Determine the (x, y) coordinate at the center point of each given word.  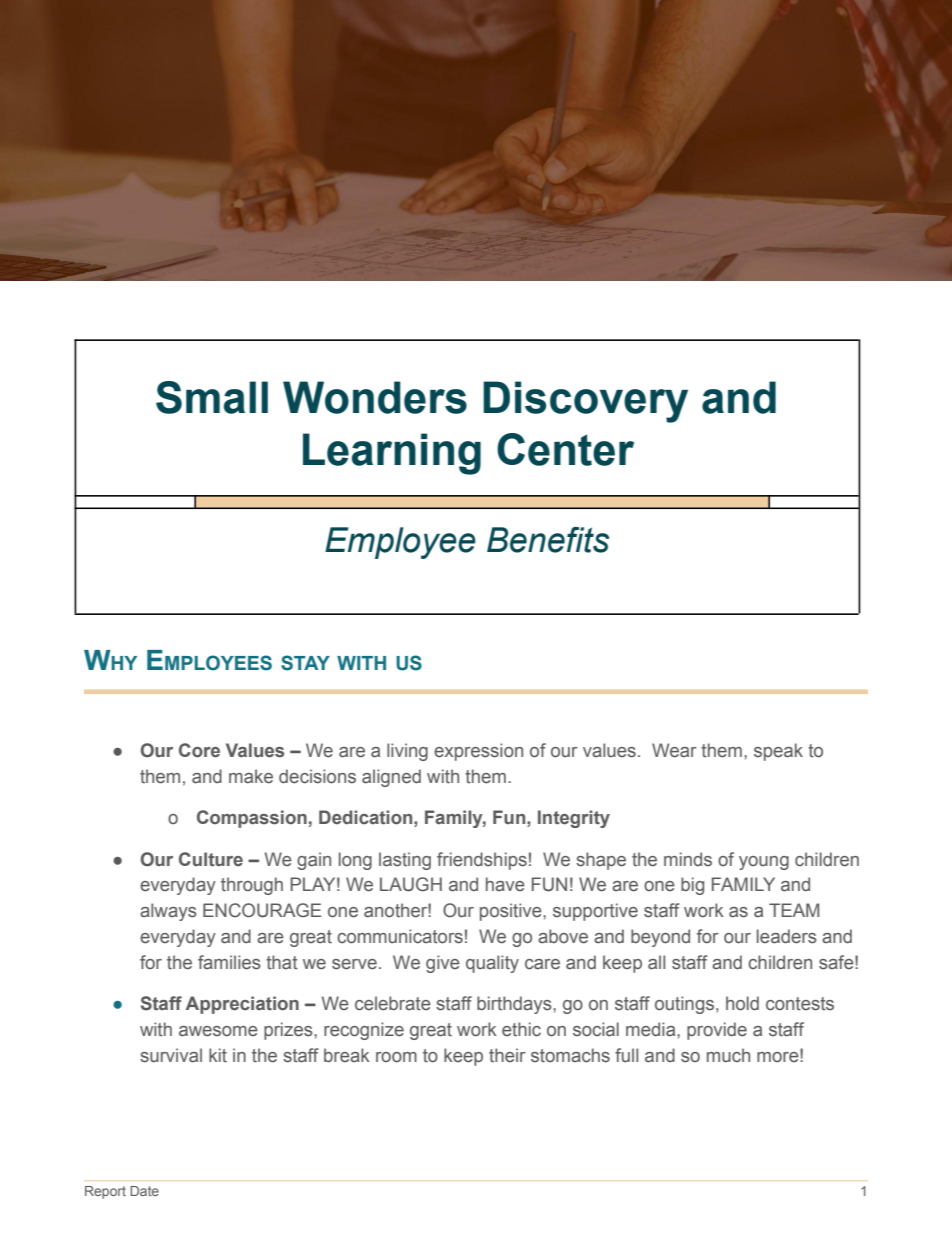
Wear (674, 750)
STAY (305, 663)
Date (144, 1191)
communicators (400, 936)
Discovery (585, 402)
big (692, 886)
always (168, 912)
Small (212, 397)
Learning (392, 454)
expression (478, 752)
